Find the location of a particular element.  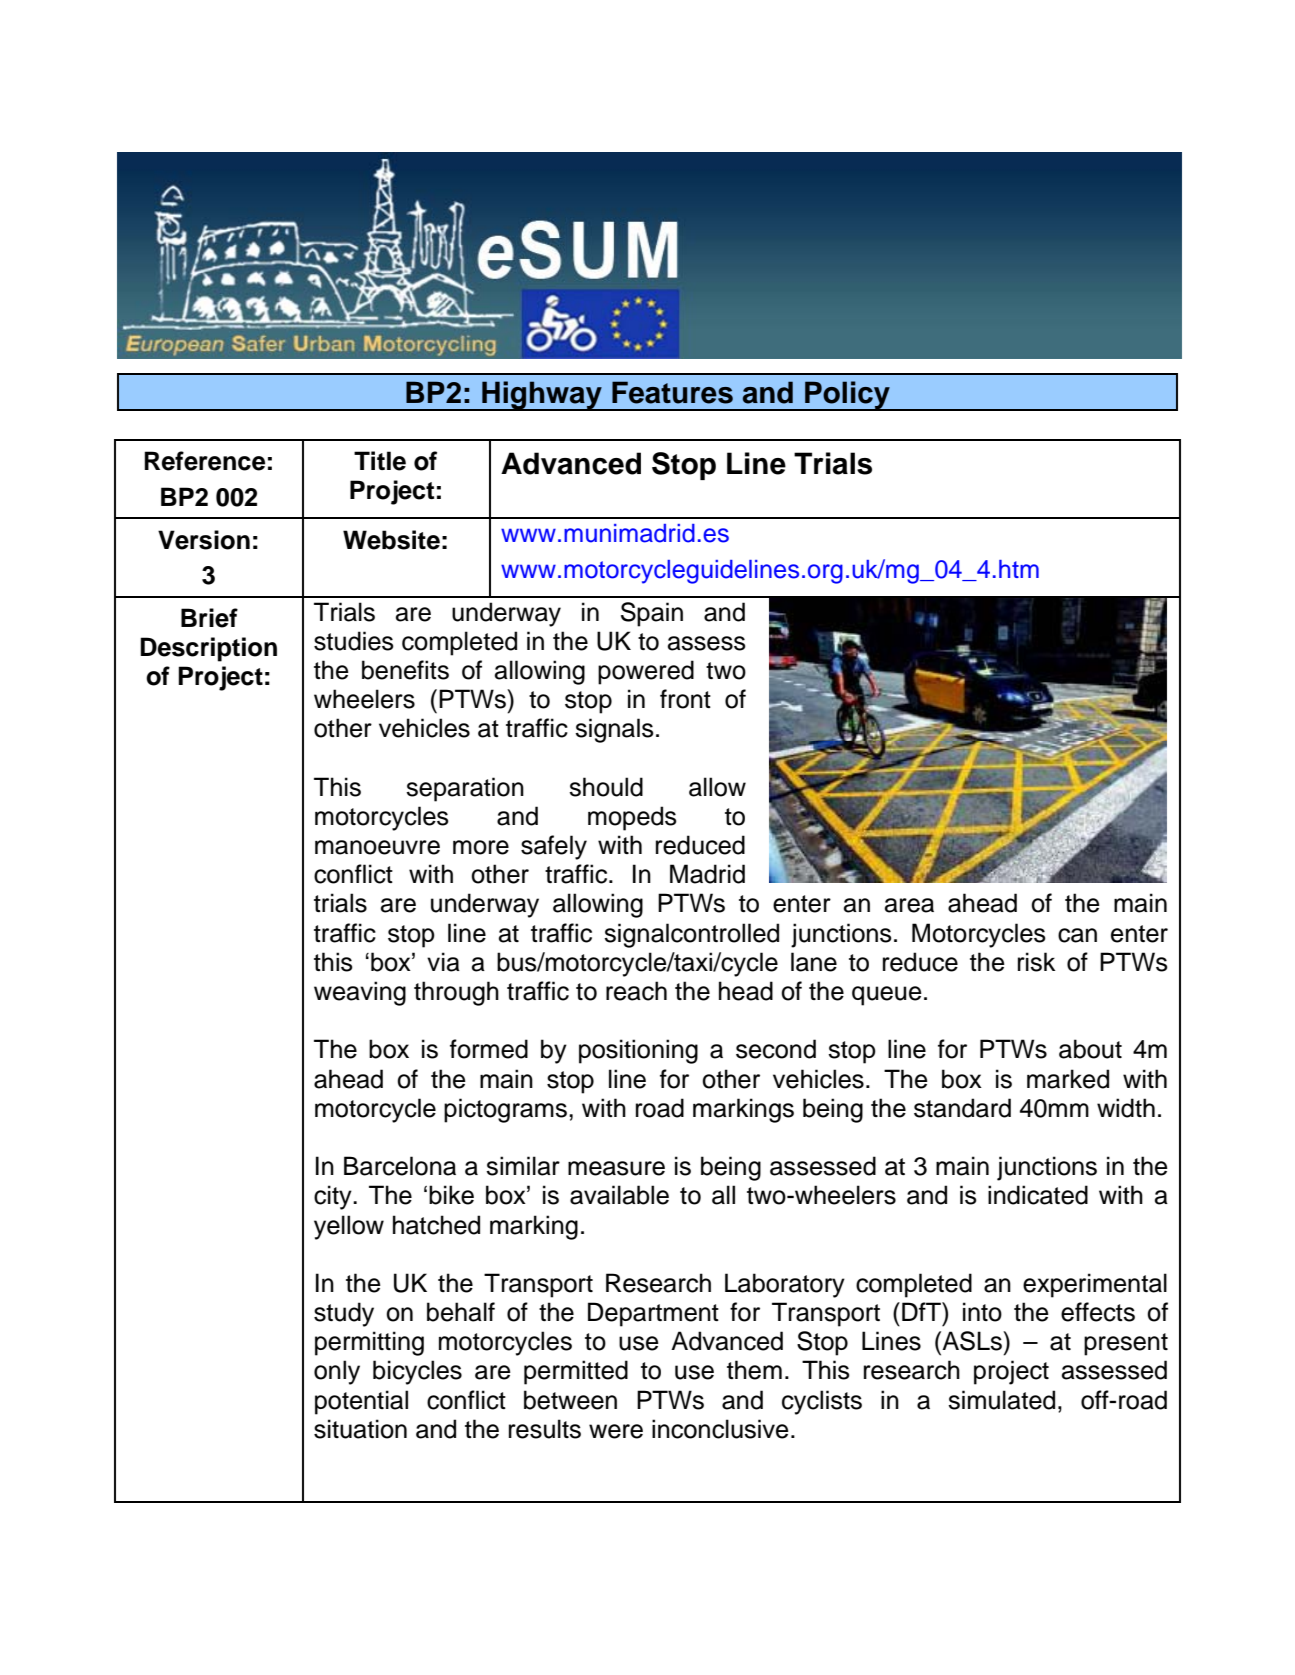

city is located at coordinates (334, 1197).
